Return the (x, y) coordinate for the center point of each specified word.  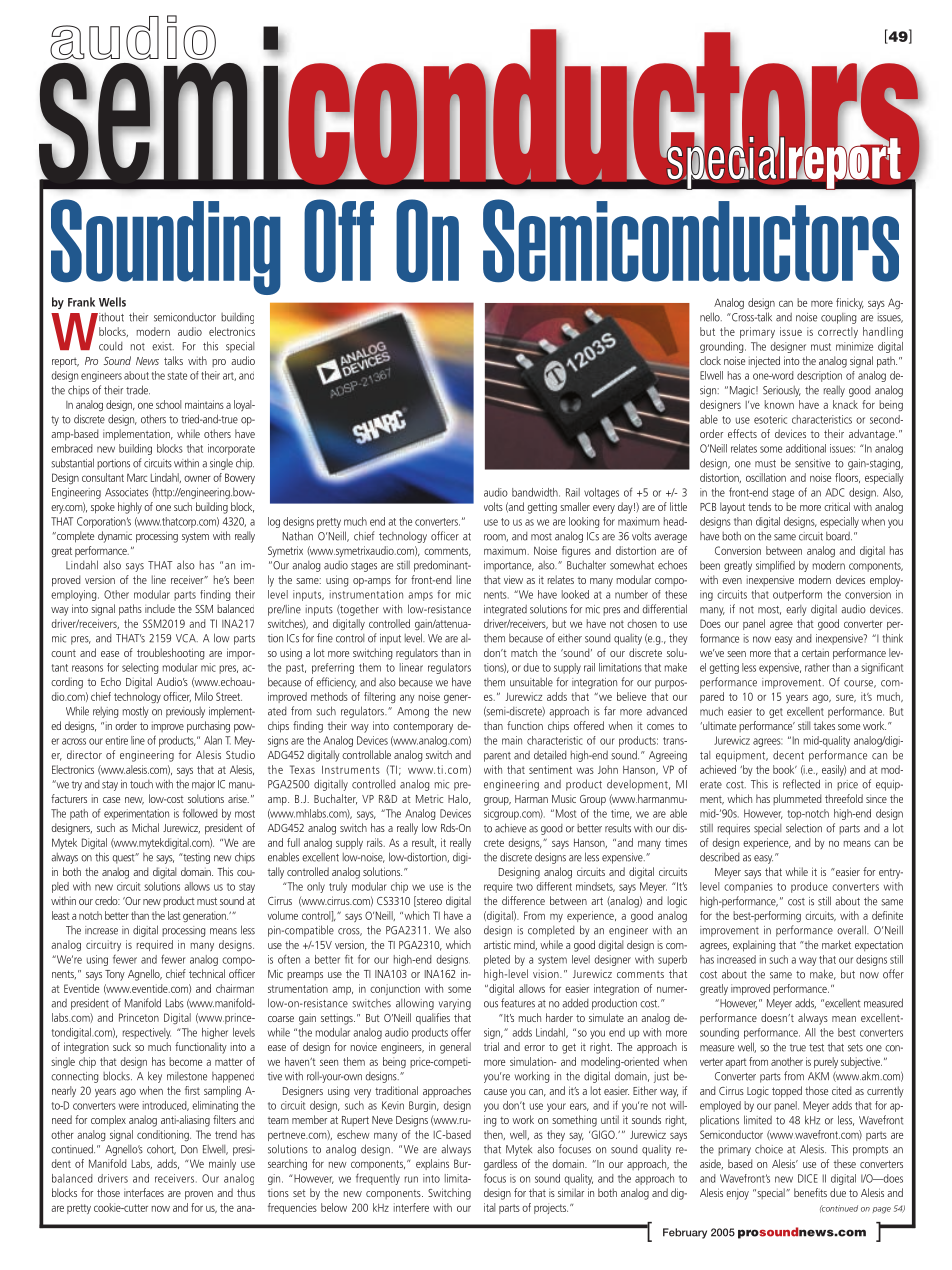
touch (141, 784)
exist (163, 346)
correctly (838, 332)
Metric (429, 799)
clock (710, 360)
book (785, 769)
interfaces (144, 1192)
